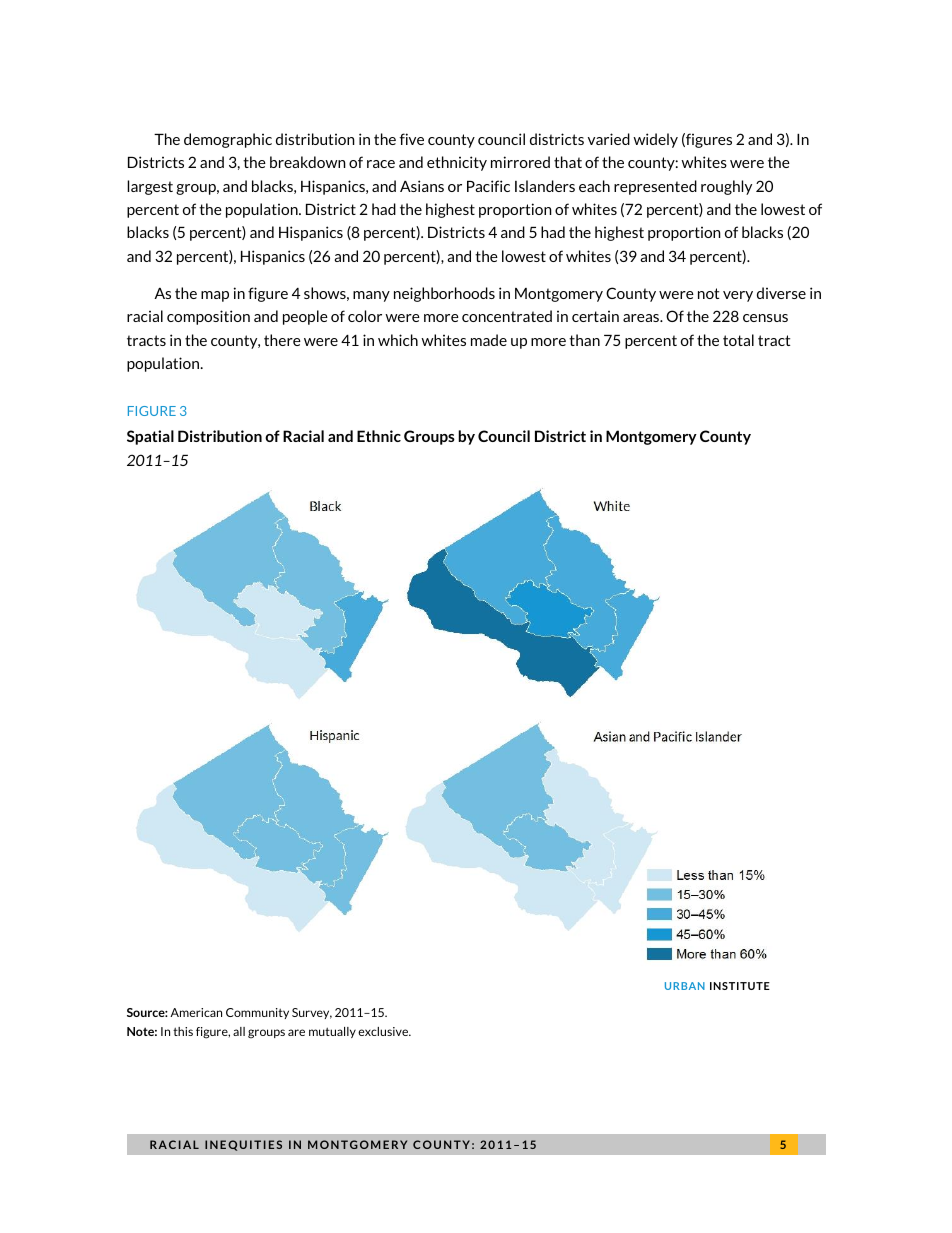 This screenshot has height=1233, width=952. Describe the element at coordinates (488, 186) in the screenshot. I see `Pacific` at that location.
